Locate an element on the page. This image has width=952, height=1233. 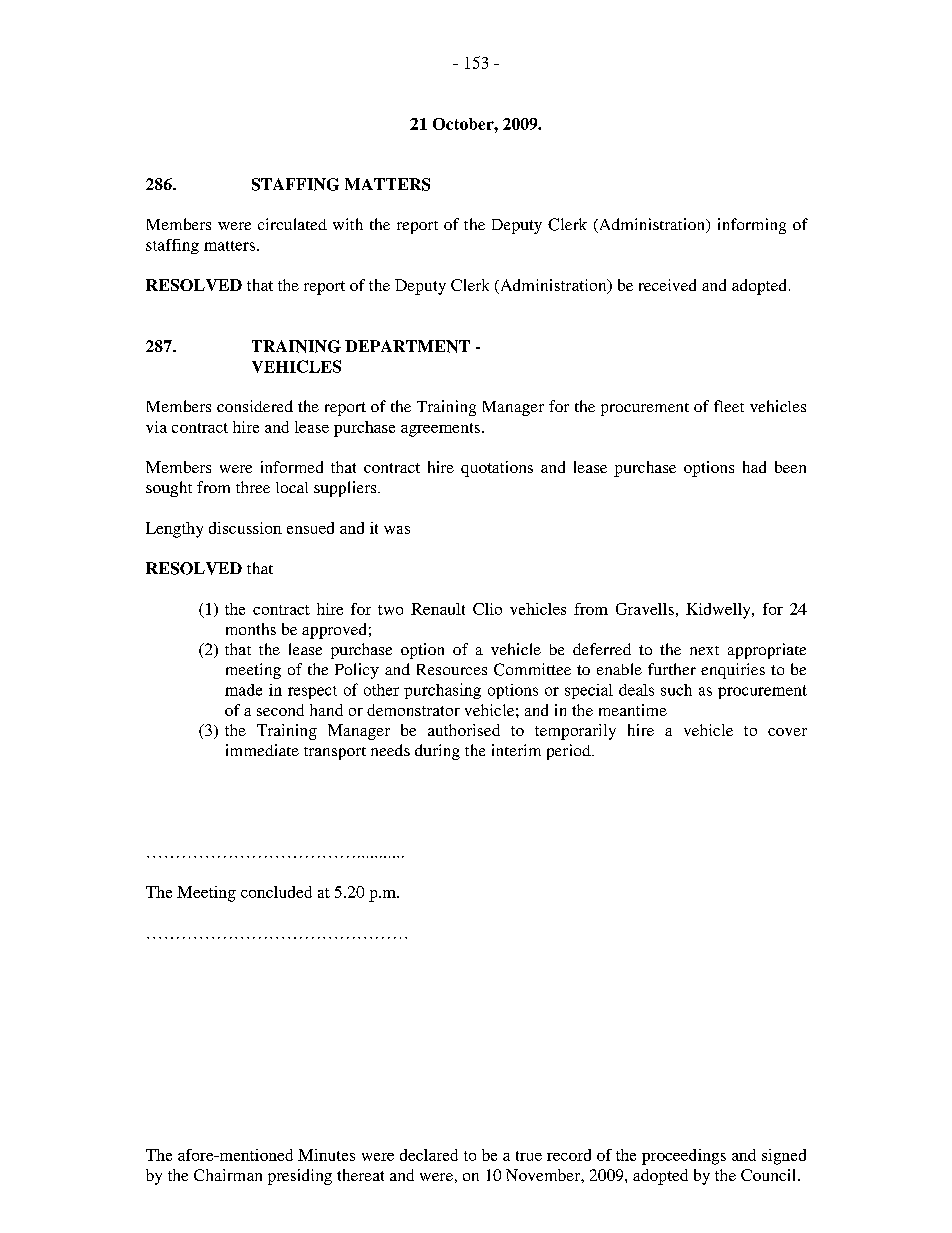
cover is located at coordinates (787, 732).
